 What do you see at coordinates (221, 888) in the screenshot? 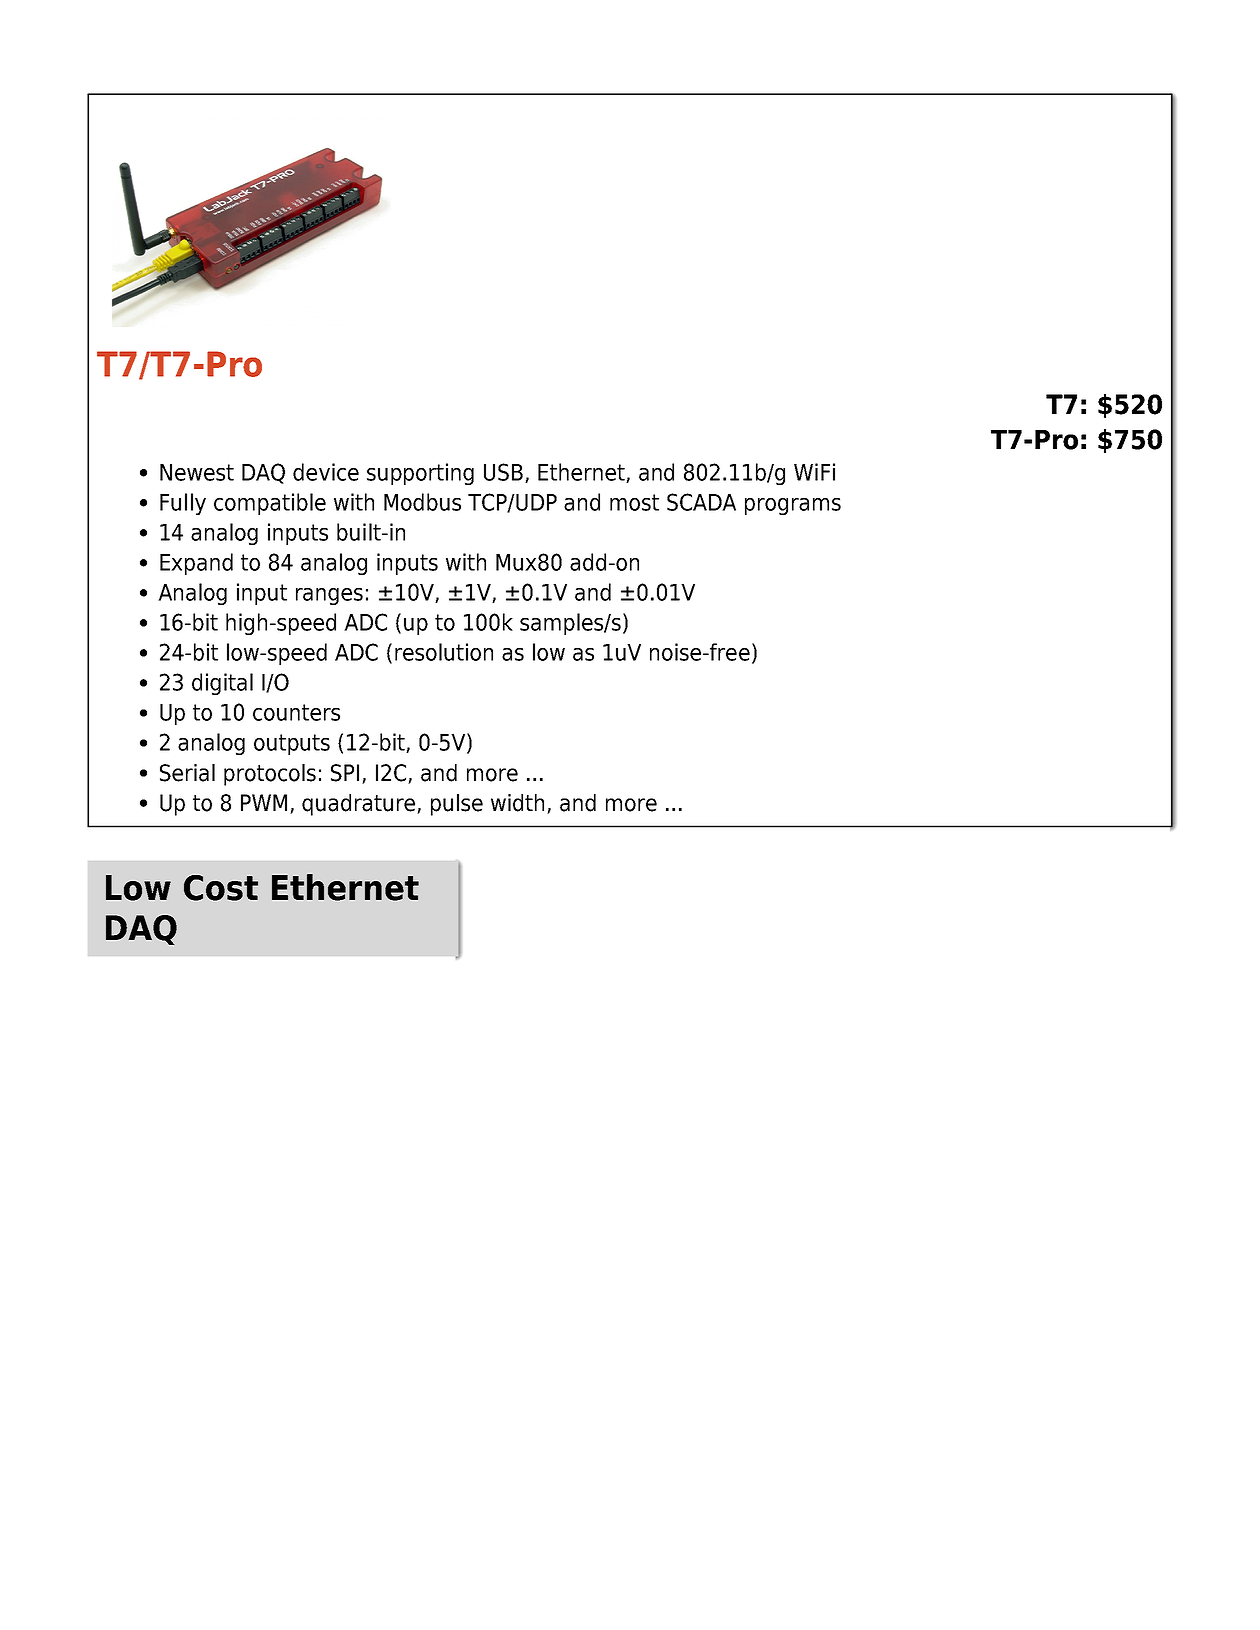
I see `Cost` at bounding box center [221, 888].
